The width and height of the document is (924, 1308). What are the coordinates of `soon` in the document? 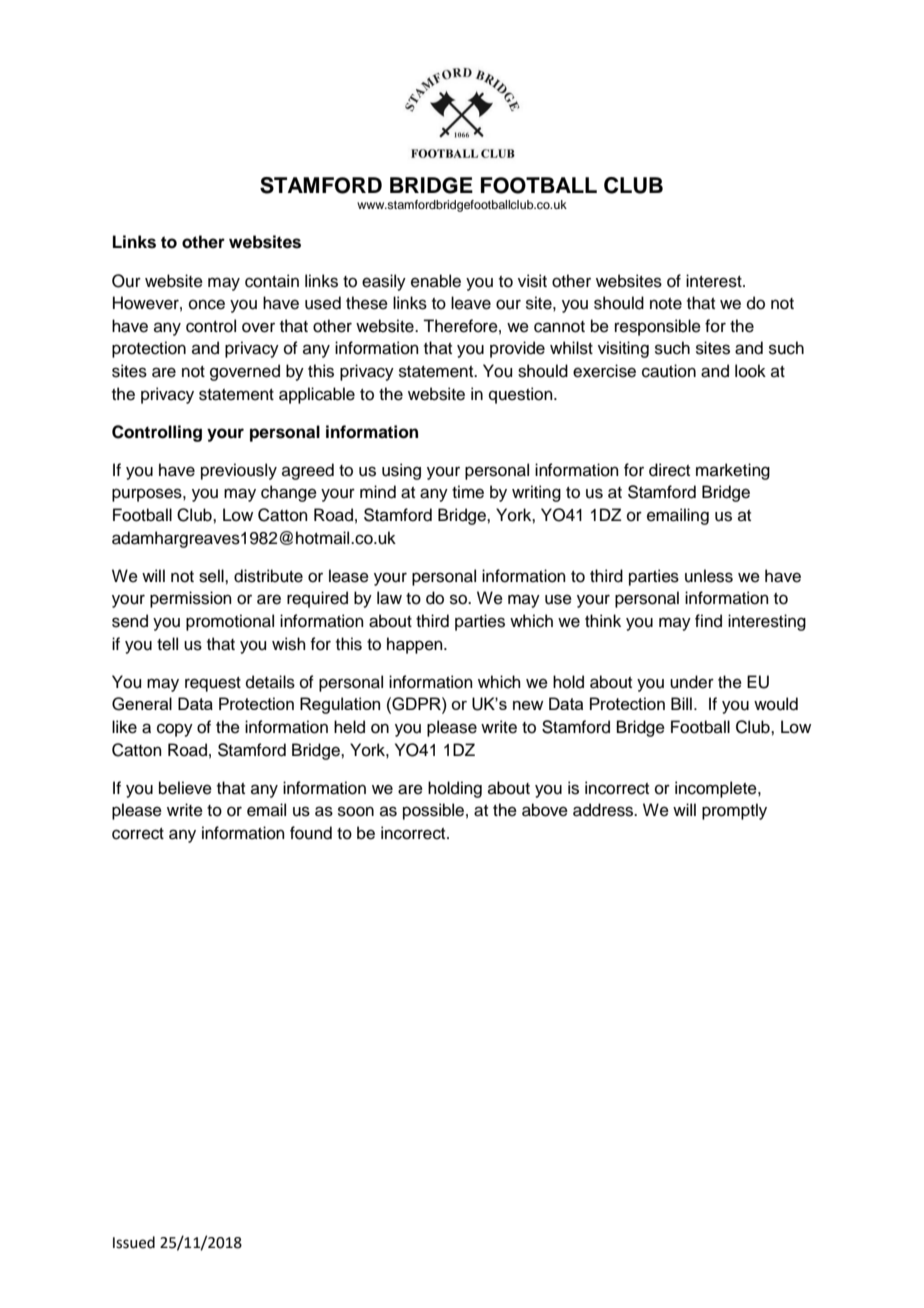 It's located at (356, 811).
